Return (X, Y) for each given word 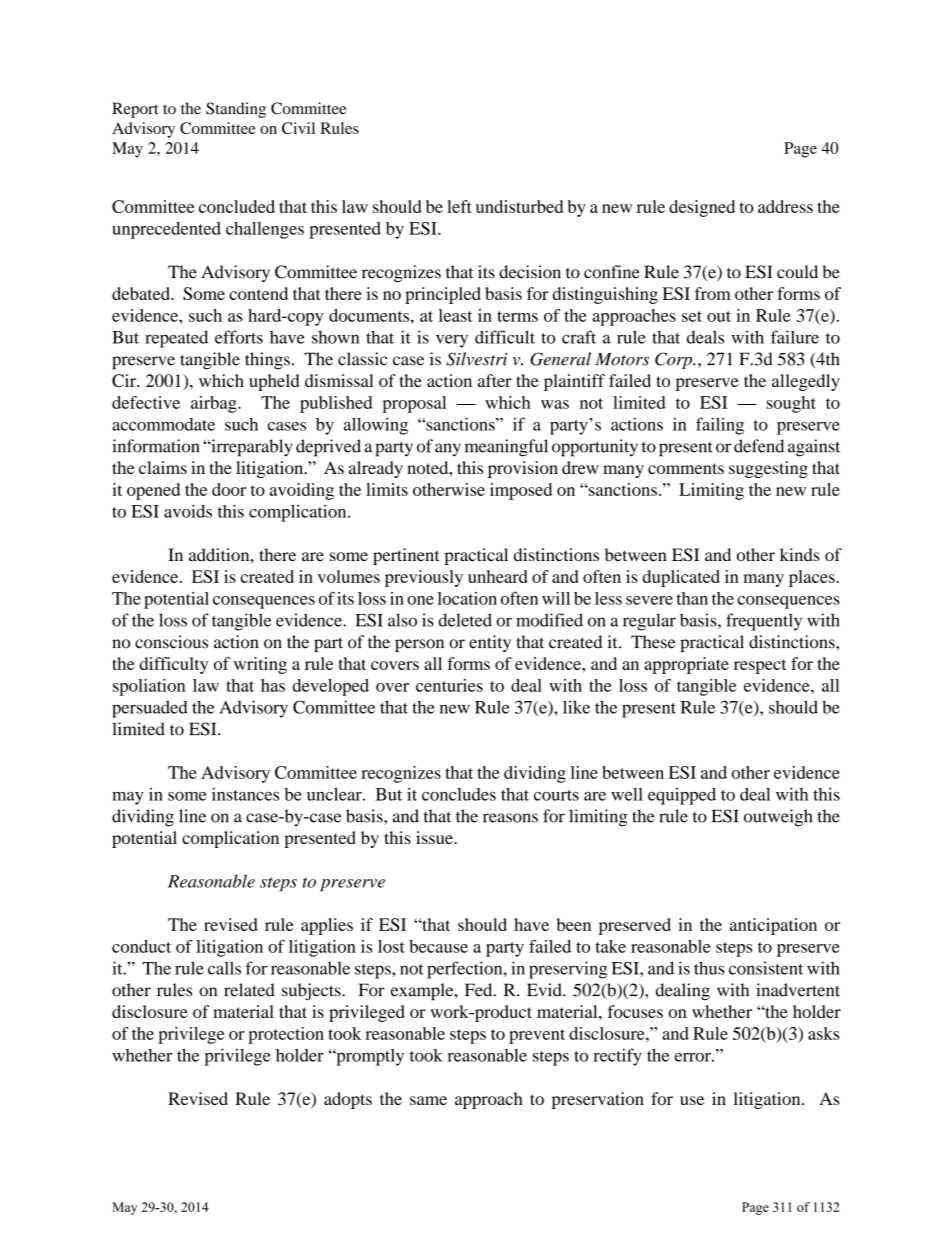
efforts (239, 337)
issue (435, 837)
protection (286, 1035)
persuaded (150, 709)
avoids (188, 511)
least (455, 315)
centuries (449, 685)
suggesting (768, 469)
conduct (141, 946)
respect (760, 666)
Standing (236, 110)
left (459, 206)
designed (702, 208)
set (692, 316)
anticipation (773, 926)
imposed (521, 491)
